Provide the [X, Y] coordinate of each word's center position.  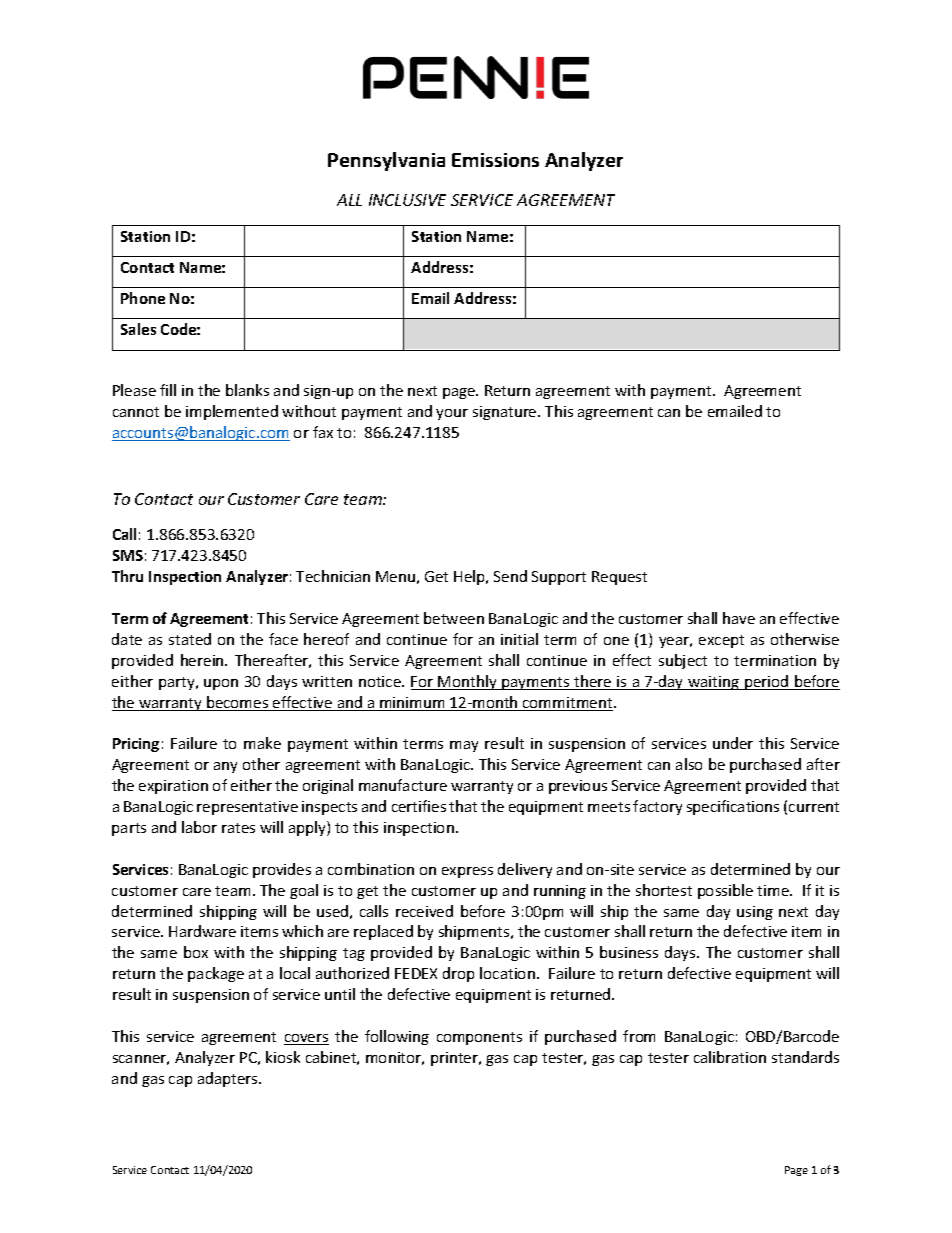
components [479, 1038]
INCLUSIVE [407, 200]
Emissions [495, 160]
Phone [143, 298]
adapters [229, 1079]
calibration [730, 1057]
